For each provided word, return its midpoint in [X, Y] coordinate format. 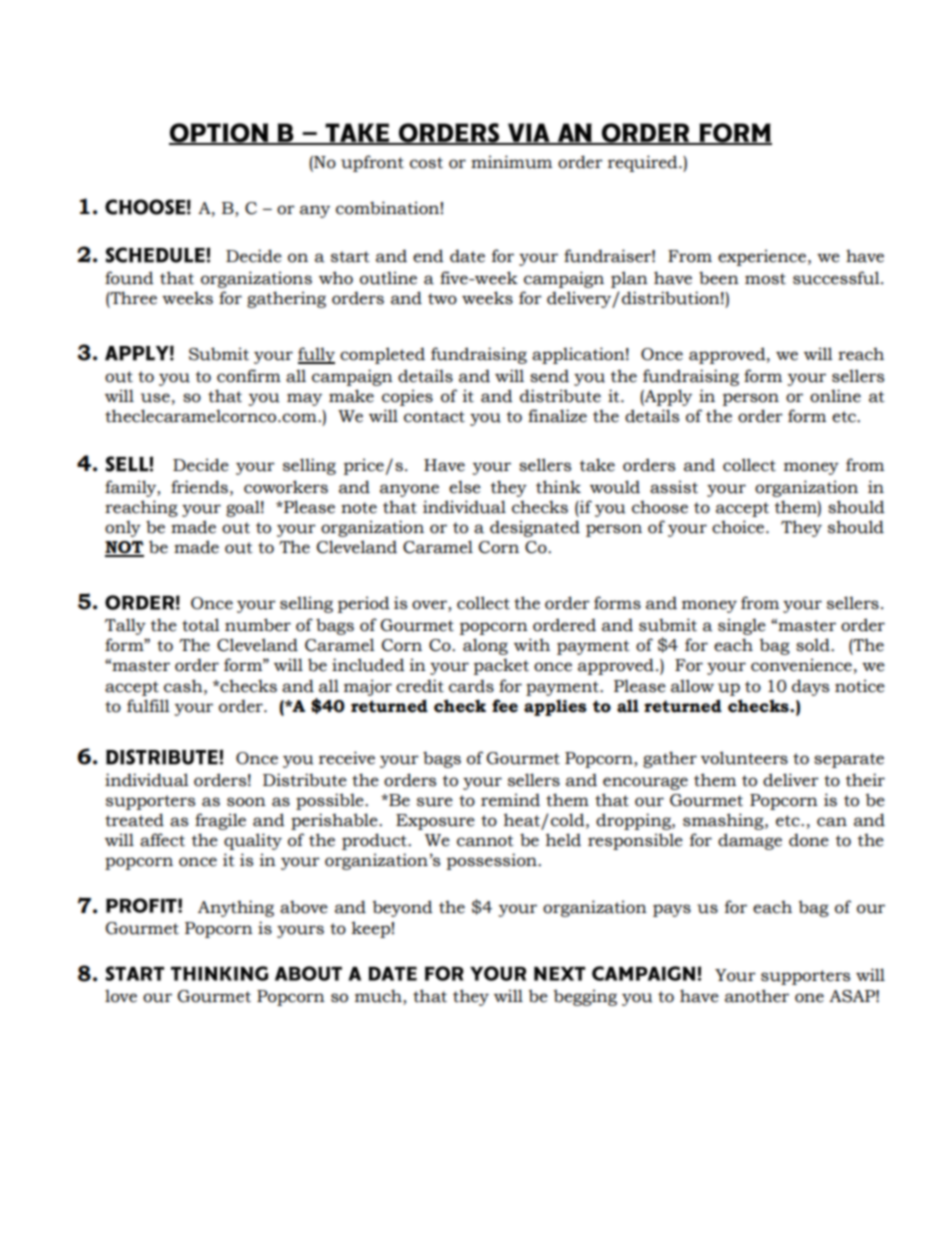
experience [763, 257]
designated [535, 528]
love [121, 996]
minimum [511, 162]
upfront [372, 163]
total [201, 625]
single [742, 626]
